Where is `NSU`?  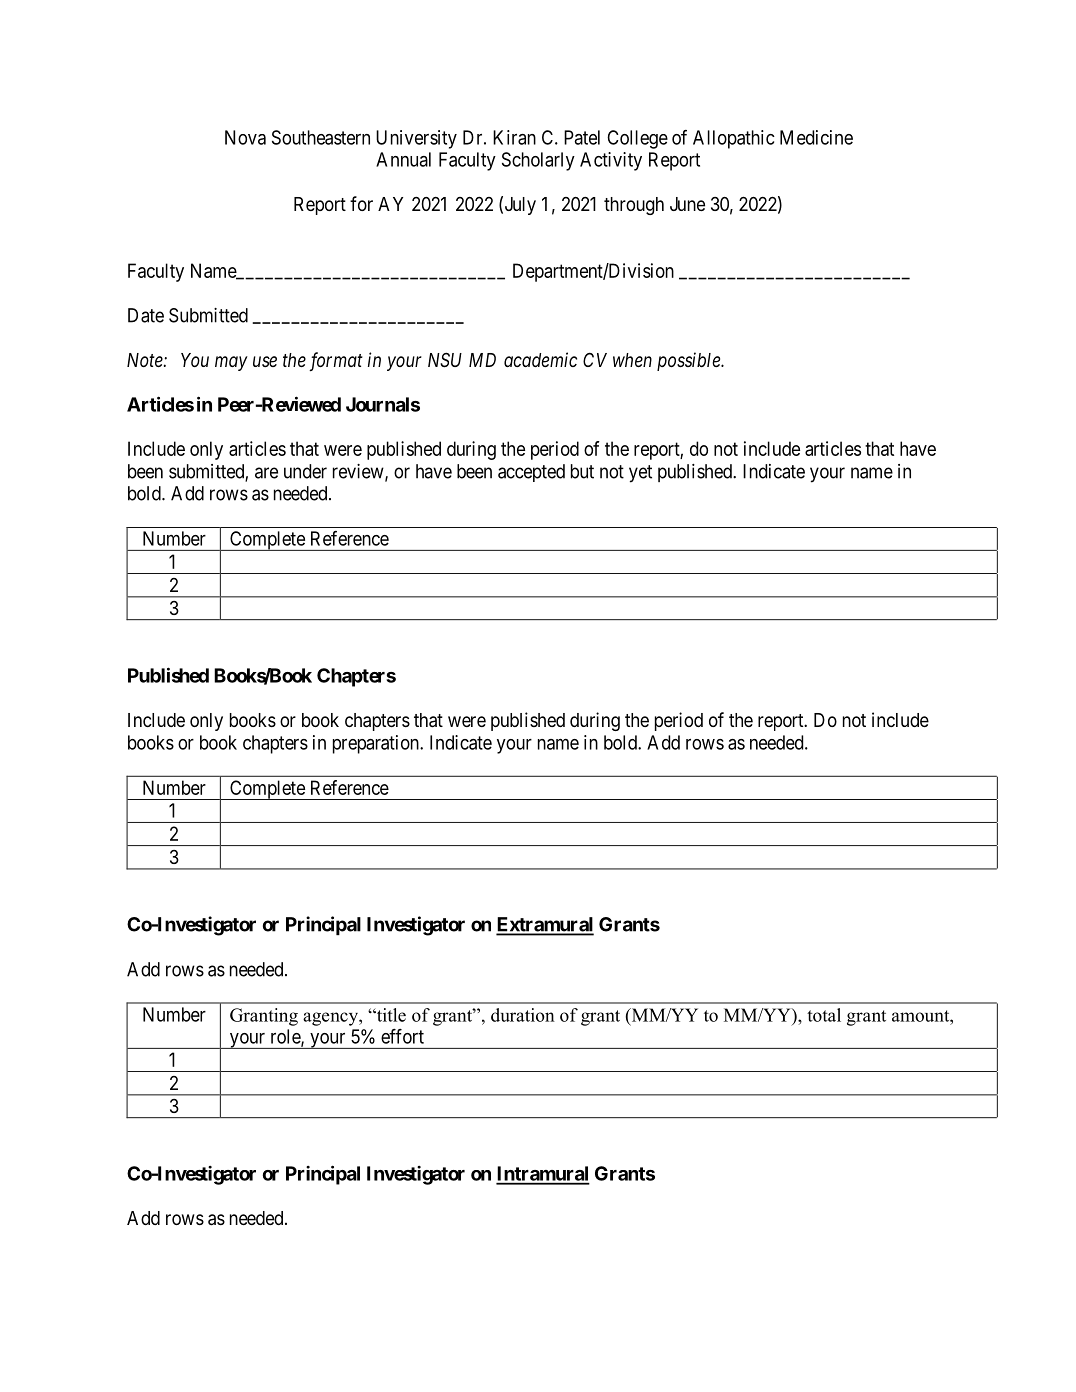 NSU is located at coordinates (445, 360).
